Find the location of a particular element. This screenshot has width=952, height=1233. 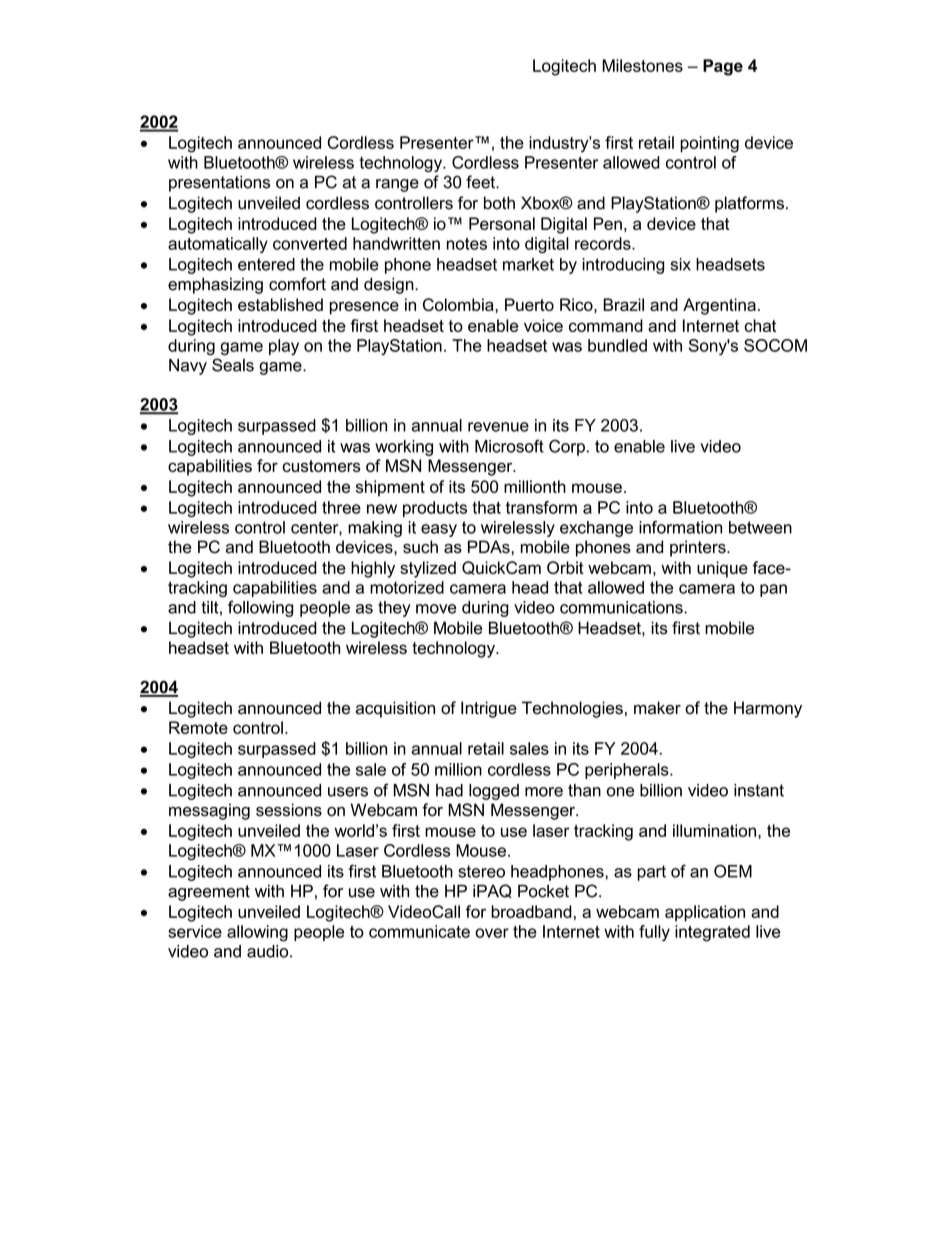

allowing is located at coordinates (257, 933).
